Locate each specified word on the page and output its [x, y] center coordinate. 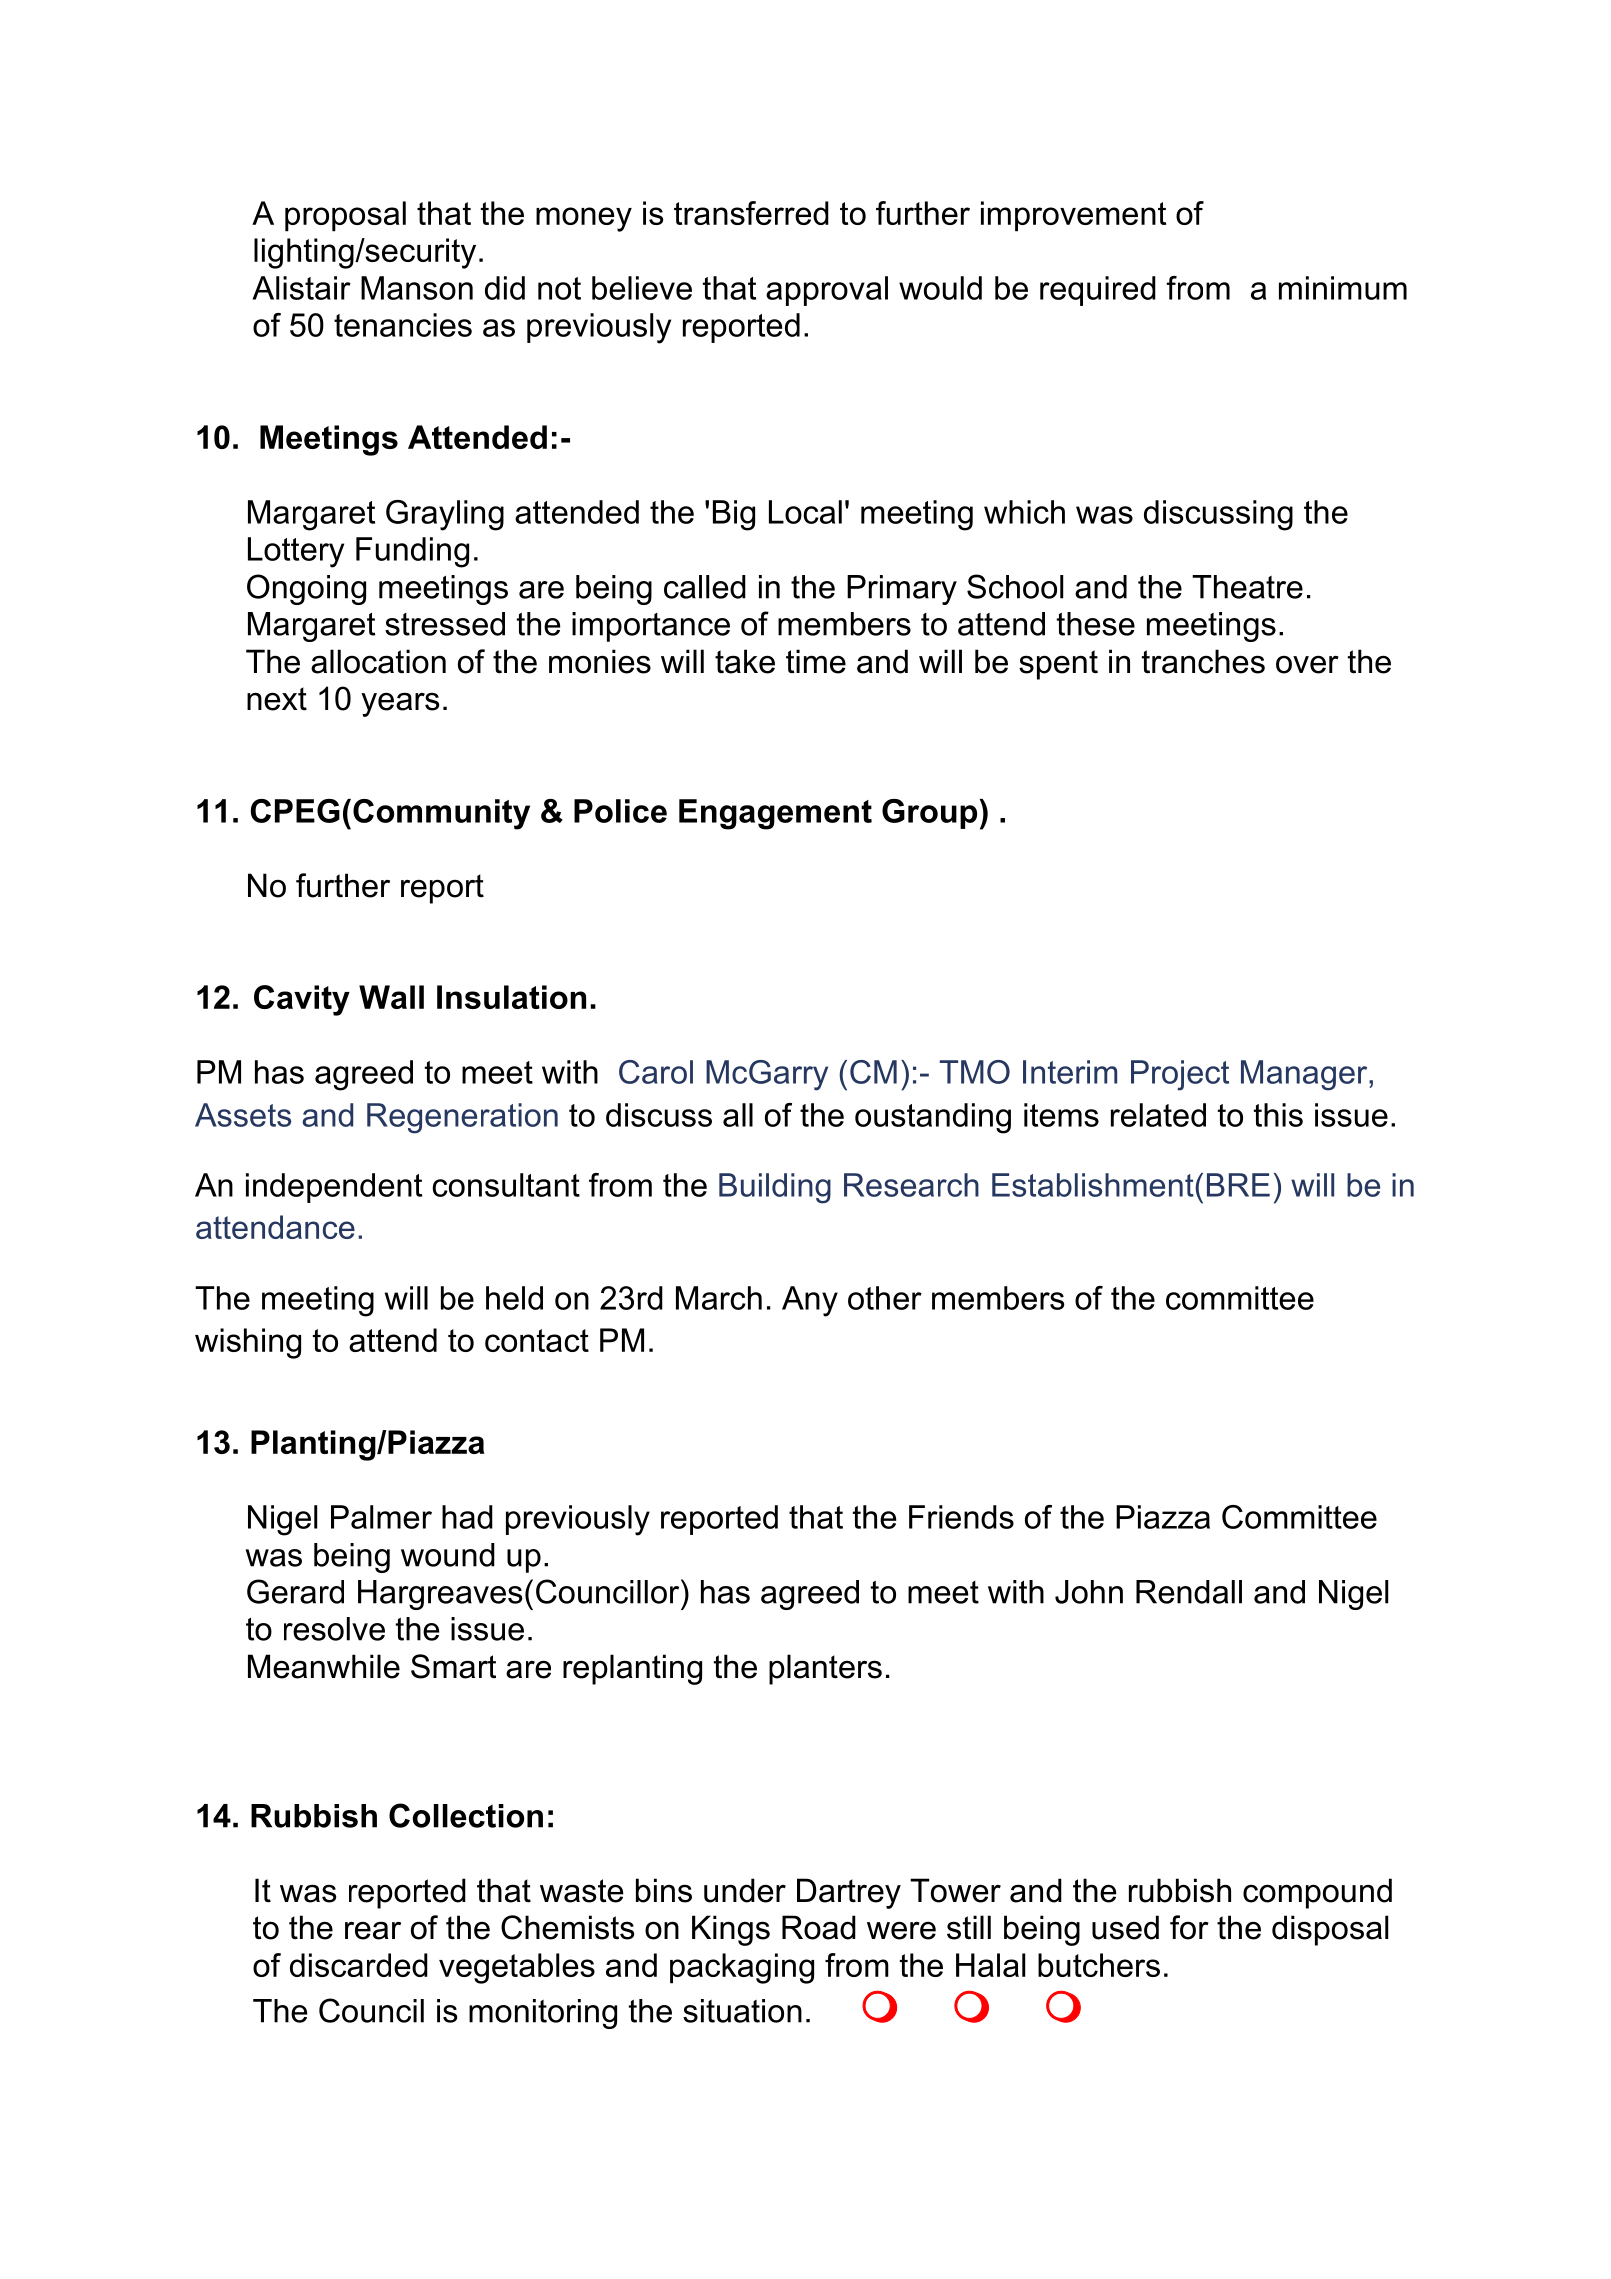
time [816, 661]
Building [775, 1188]
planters [825, 1669]
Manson [417, 288]
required [1098, 291]
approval [827, 291]
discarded [359, 1965]
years [400, 704]
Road [819, 1927]
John [1089, 1592]
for [1189, 1927]
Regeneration [462, 1118]
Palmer [381, 1517]
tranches [1203, 661]
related [1158, 1115]
